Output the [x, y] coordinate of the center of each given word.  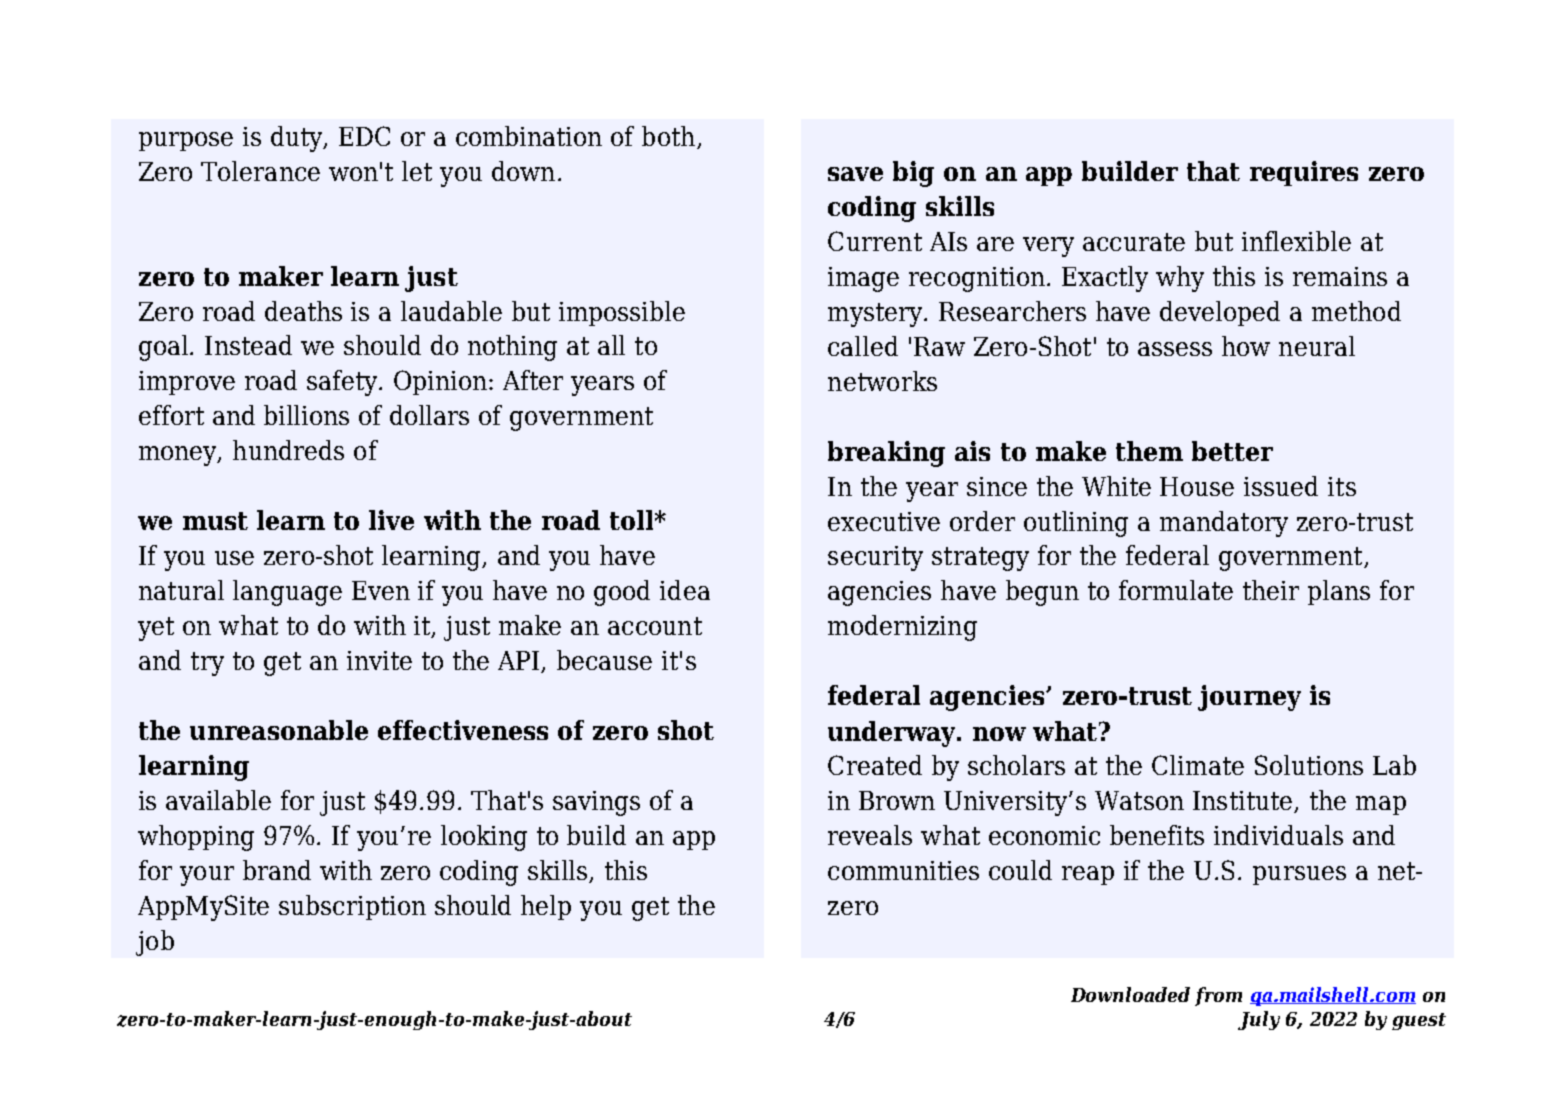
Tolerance [260, 171]
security [875, 558]
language [287, 593]
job [155, 943]
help [546, 907]
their [1271, 590]
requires [1304, 173]
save [855, 174]
